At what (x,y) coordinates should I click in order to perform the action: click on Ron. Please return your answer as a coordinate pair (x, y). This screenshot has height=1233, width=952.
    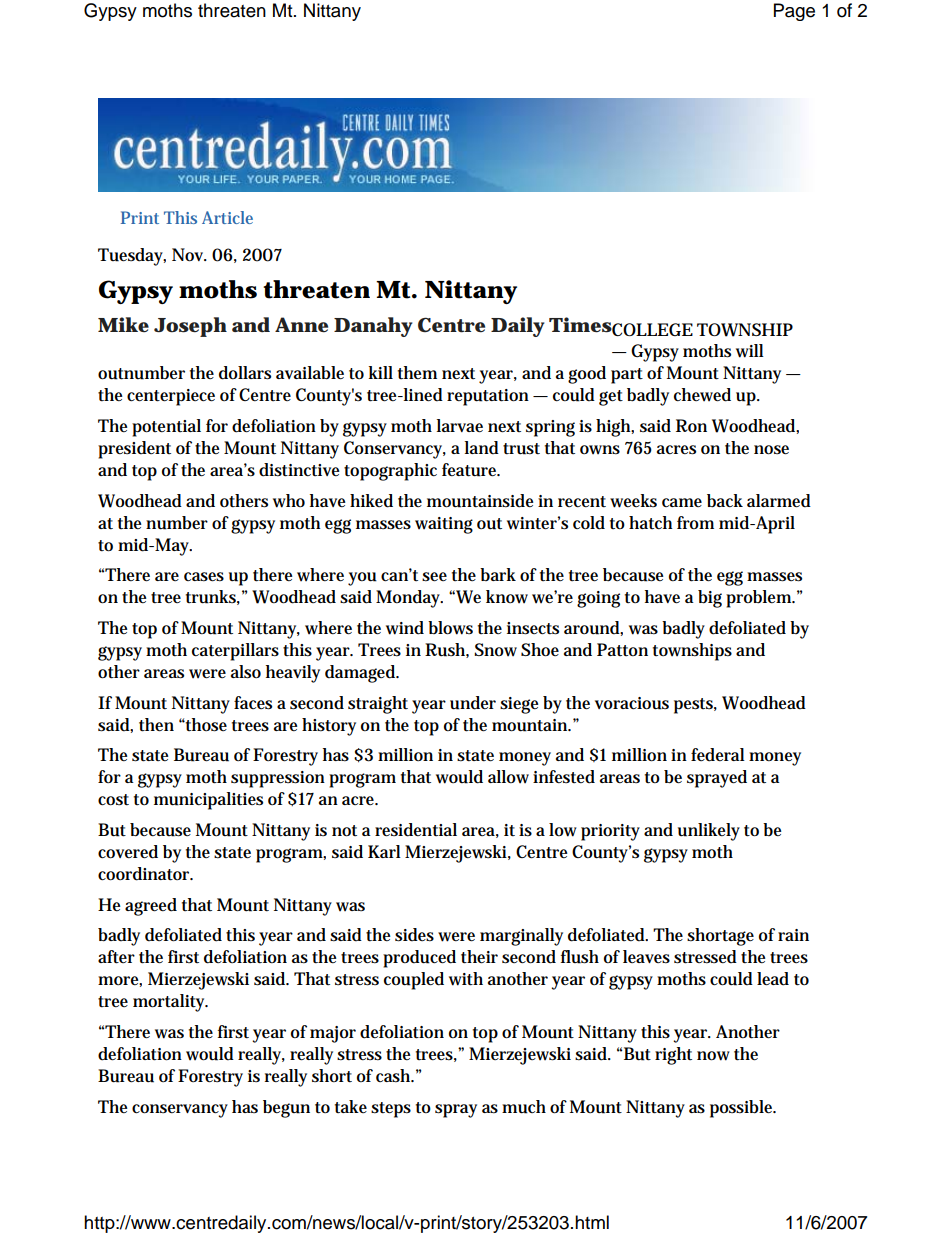
    Looking at the image, I should click on (691, 425).
